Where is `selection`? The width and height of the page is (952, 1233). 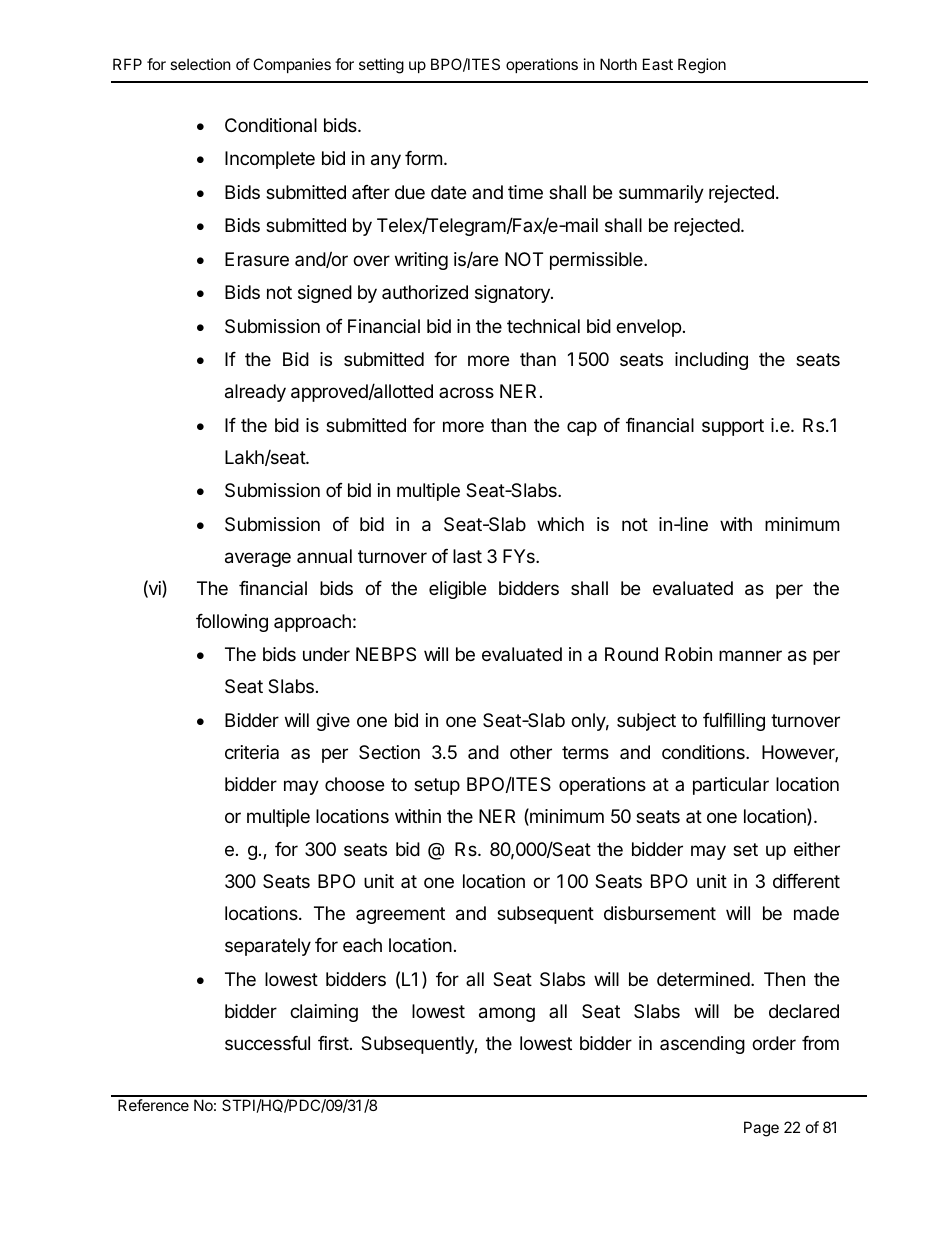
selection is located at coordinates (200, 64).
